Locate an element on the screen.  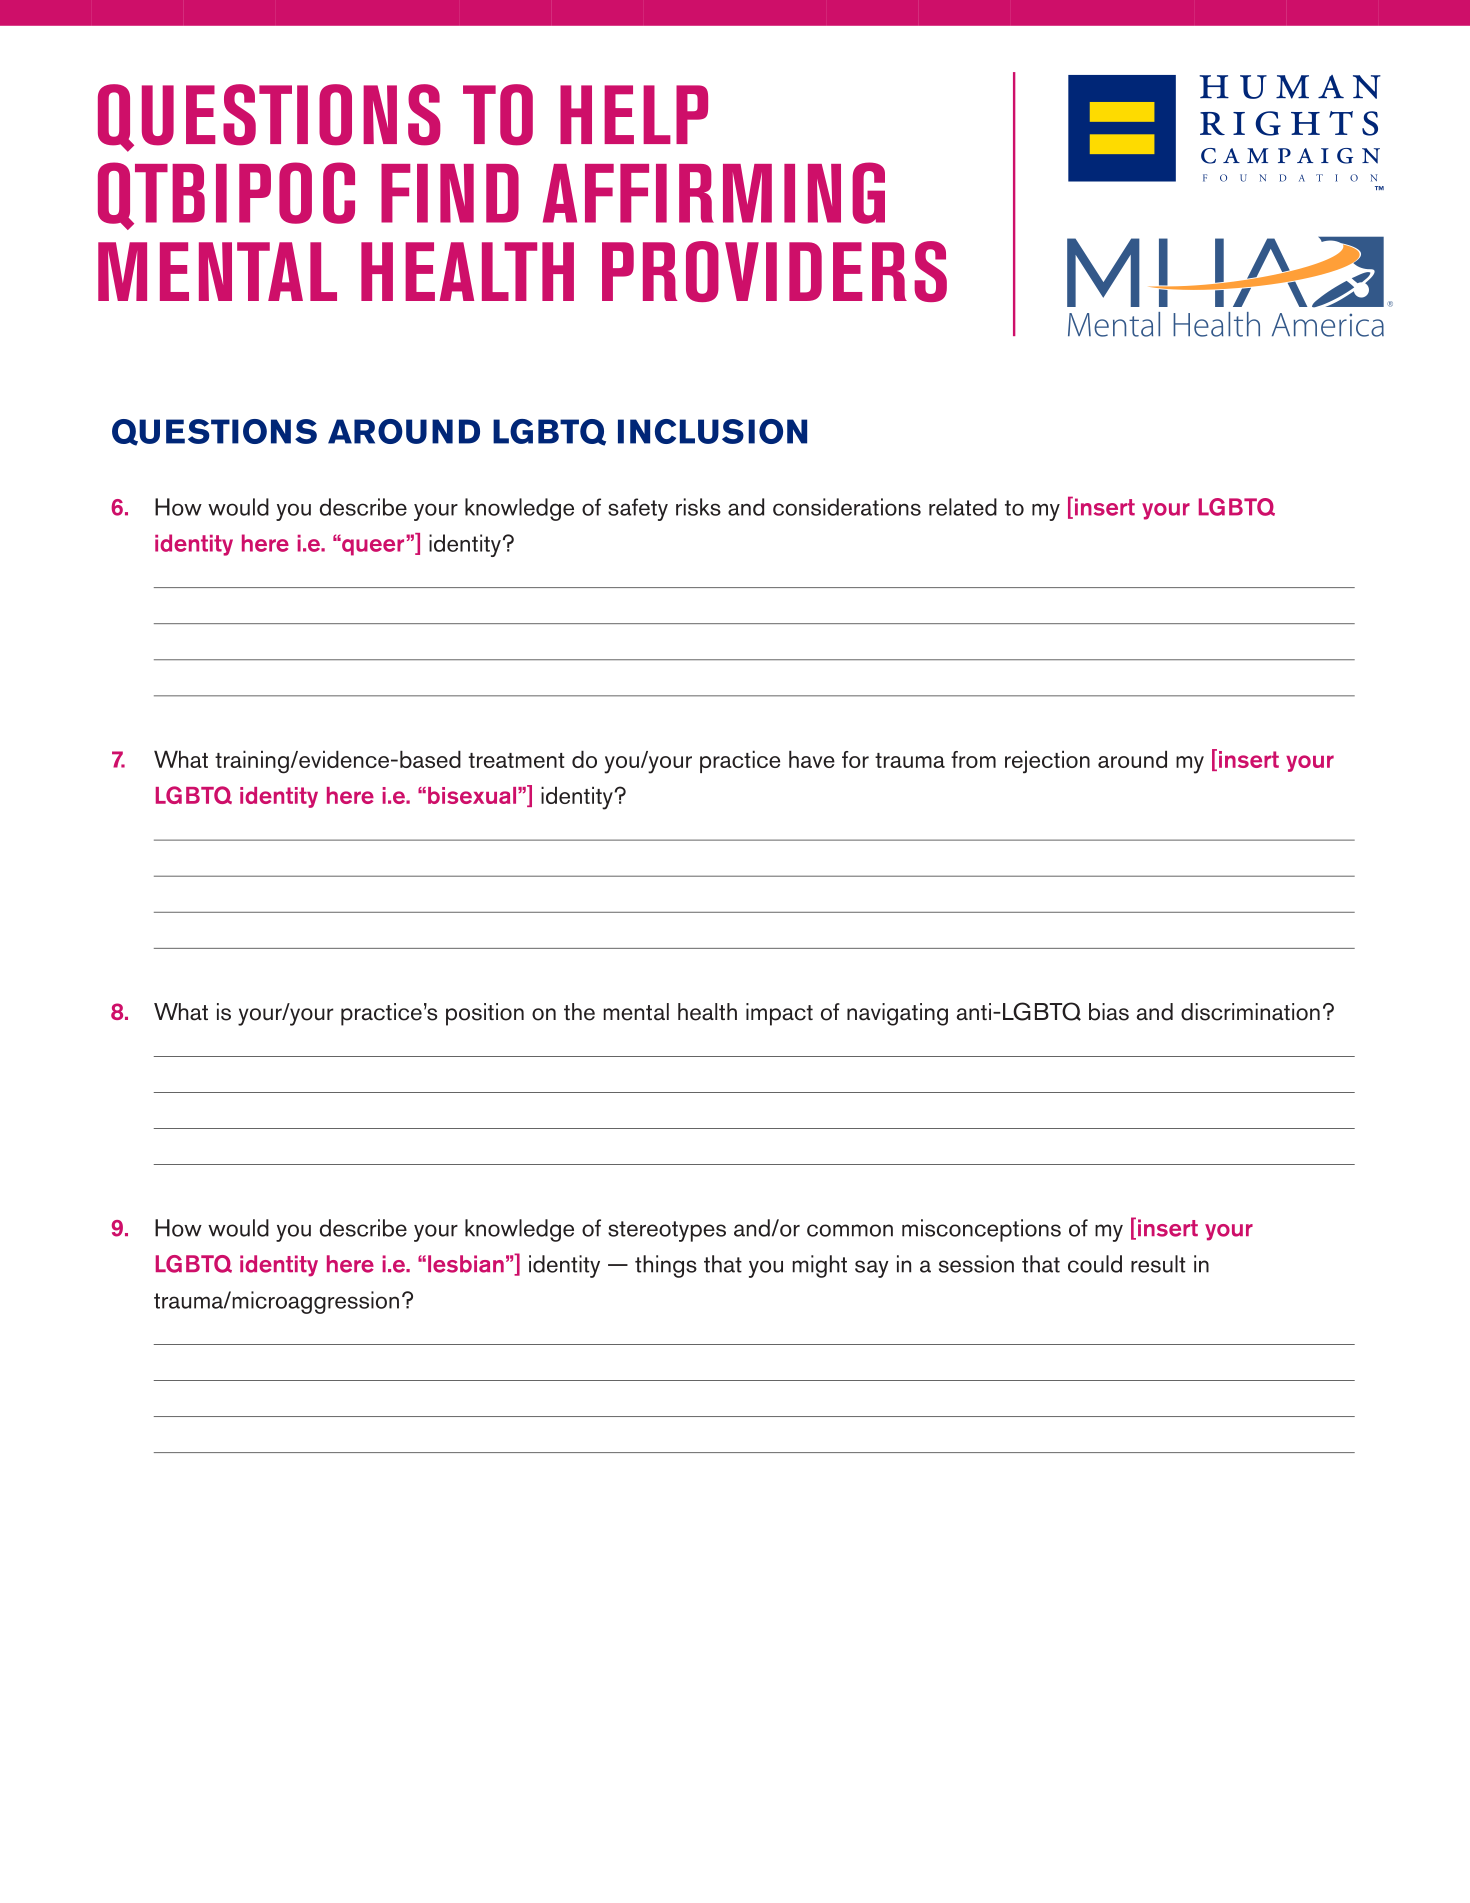
risks is located at coordinates (698, 507).
